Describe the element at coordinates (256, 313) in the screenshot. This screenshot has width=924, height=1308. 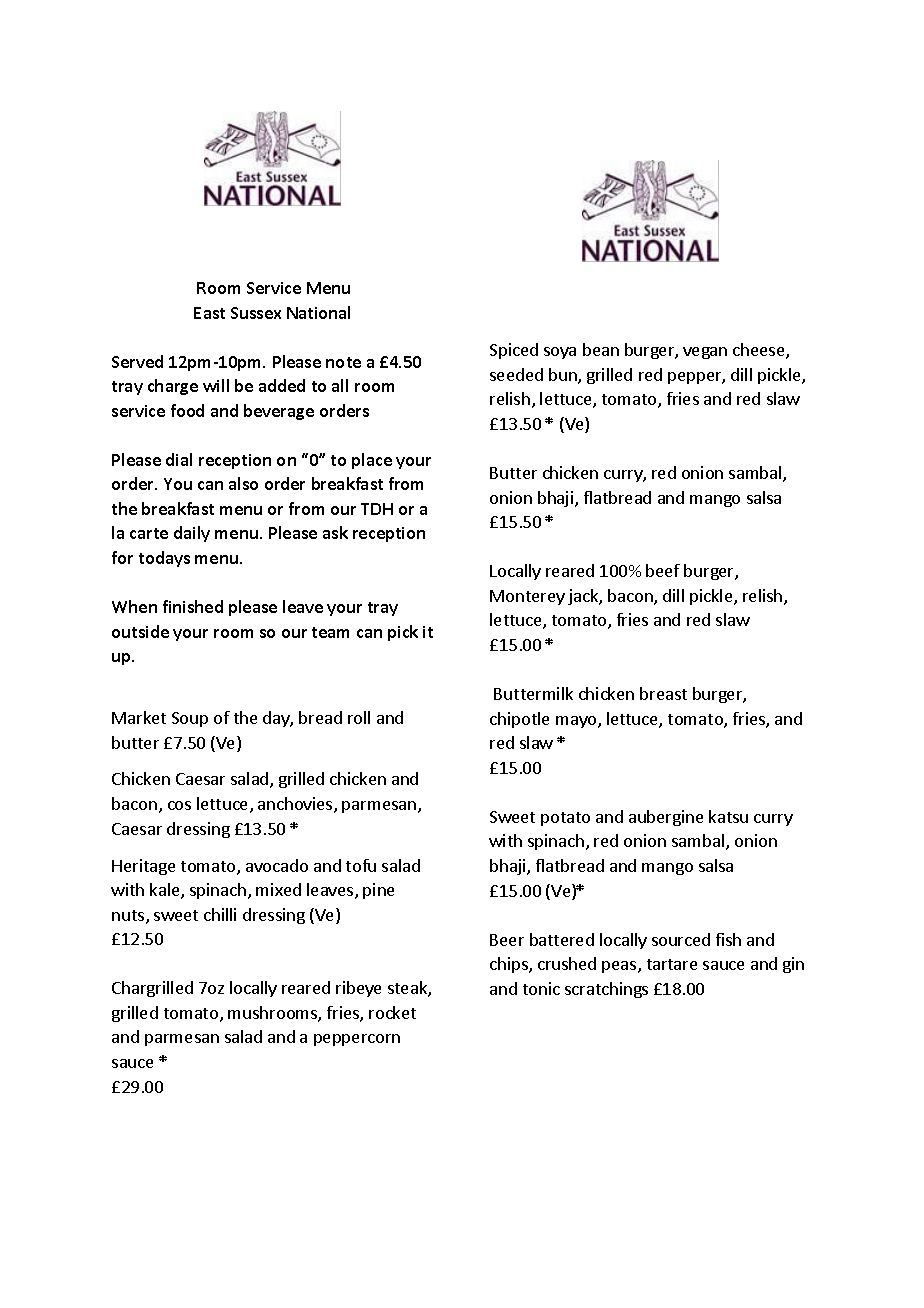
I see `Sussex` at that location.
